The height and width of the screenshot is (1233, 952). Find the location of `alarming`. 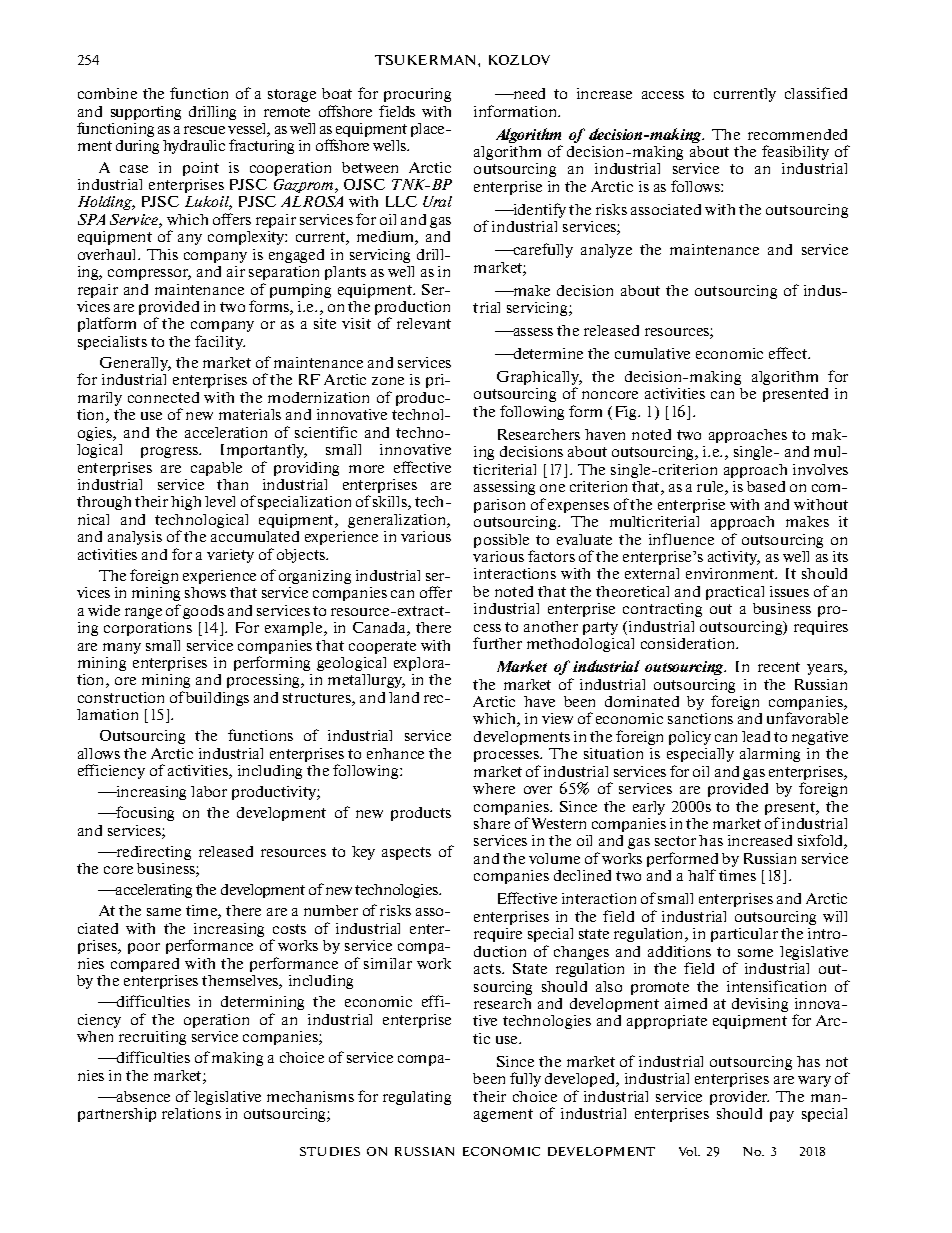

alarming is located at coordinates (770, 755).
